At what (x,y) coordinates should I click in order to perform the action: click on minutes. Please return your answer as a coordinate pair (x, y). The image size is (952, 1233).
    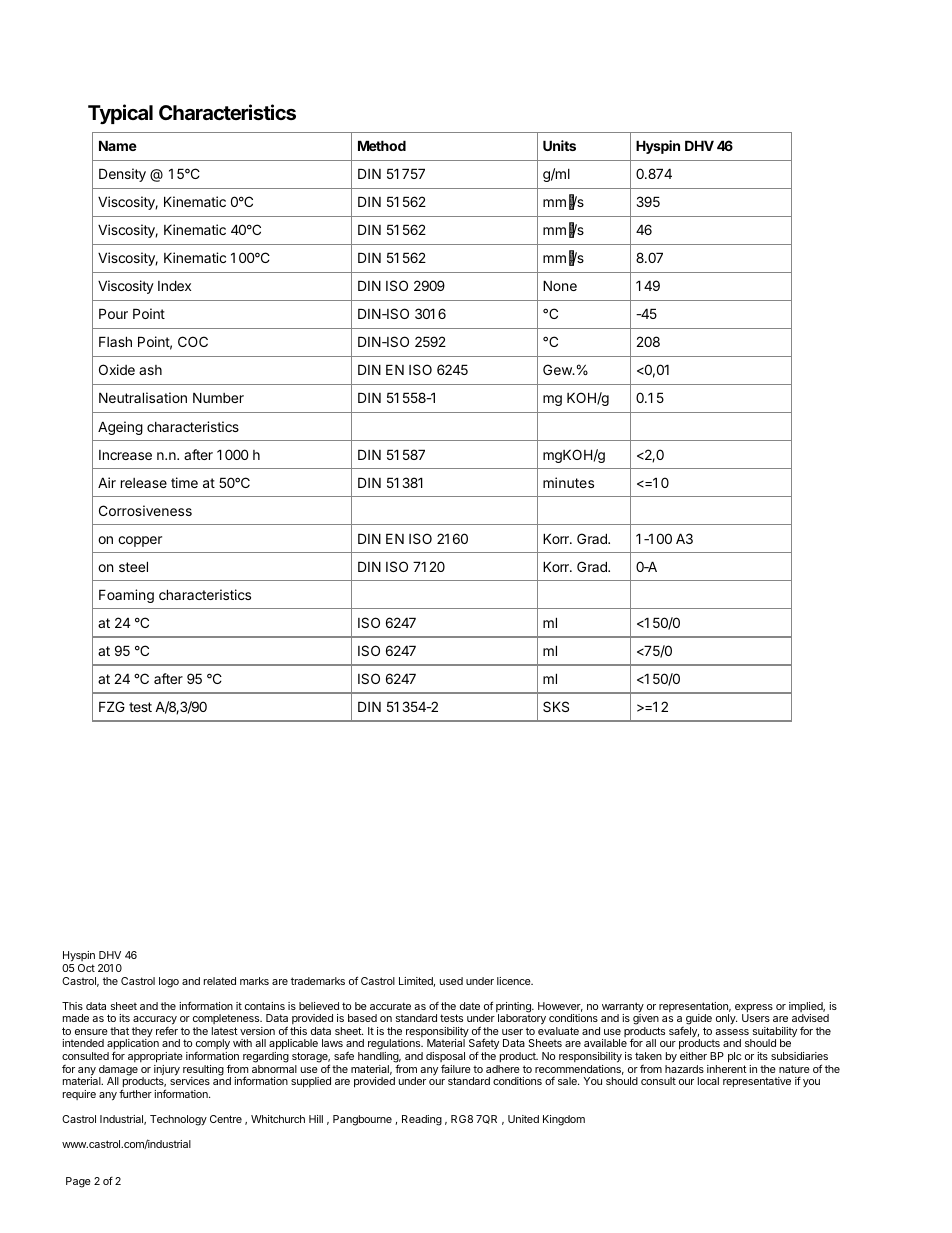
    Looking at the image, I should click on (568, 482).
